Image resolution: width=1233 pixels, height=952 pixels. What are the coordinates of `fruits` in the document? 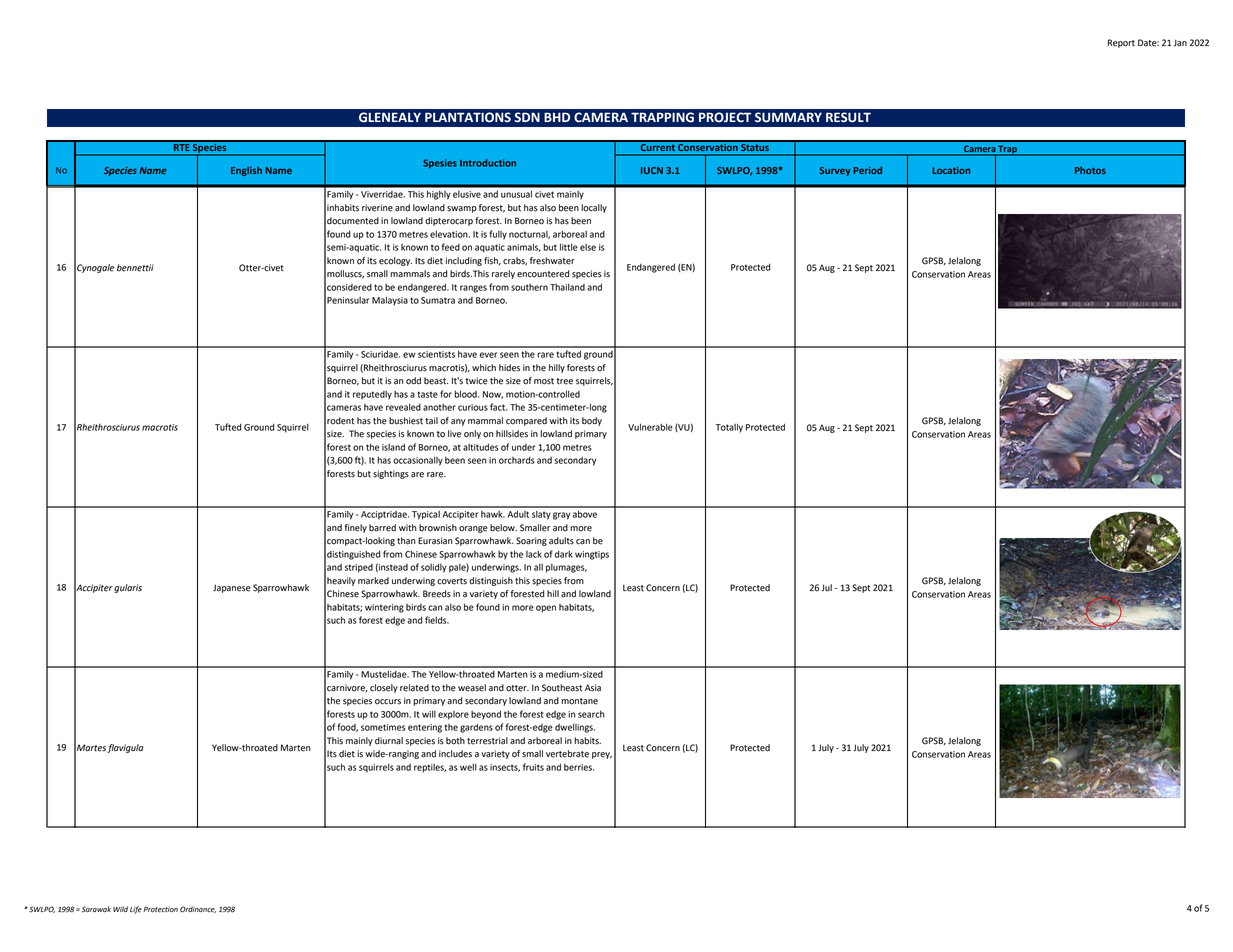 It's located at (533, 767).
